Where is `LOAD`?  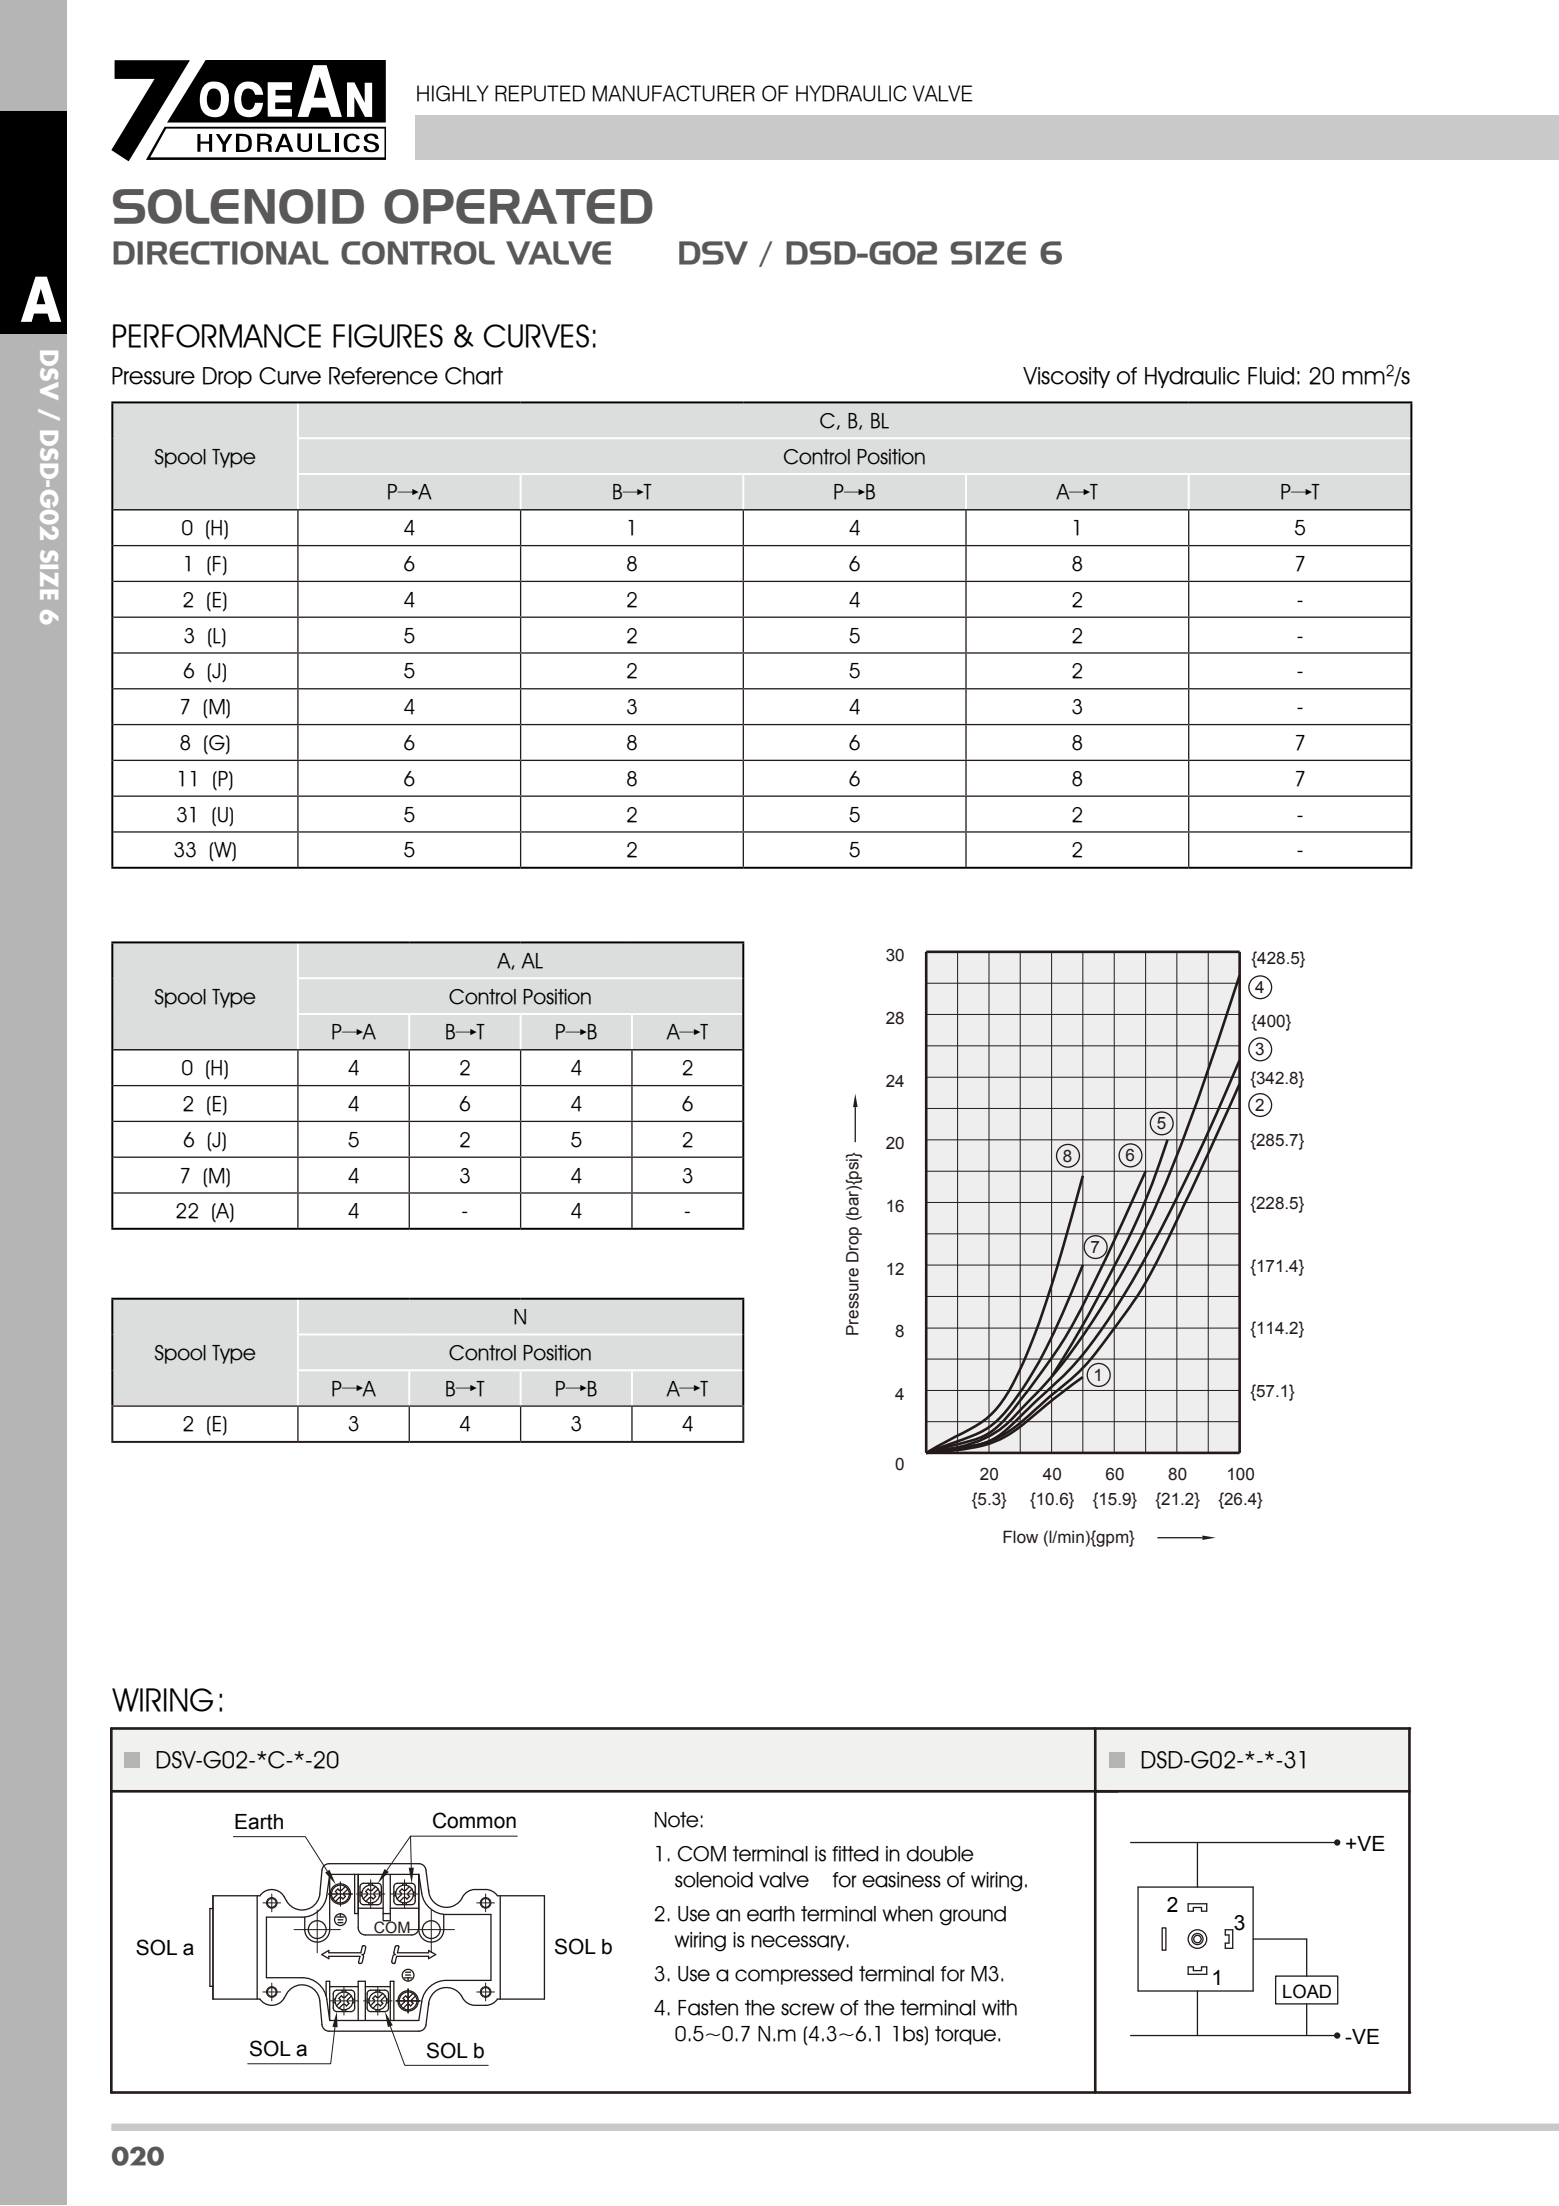 LOAD is located at coordinates (1307, 1991).
